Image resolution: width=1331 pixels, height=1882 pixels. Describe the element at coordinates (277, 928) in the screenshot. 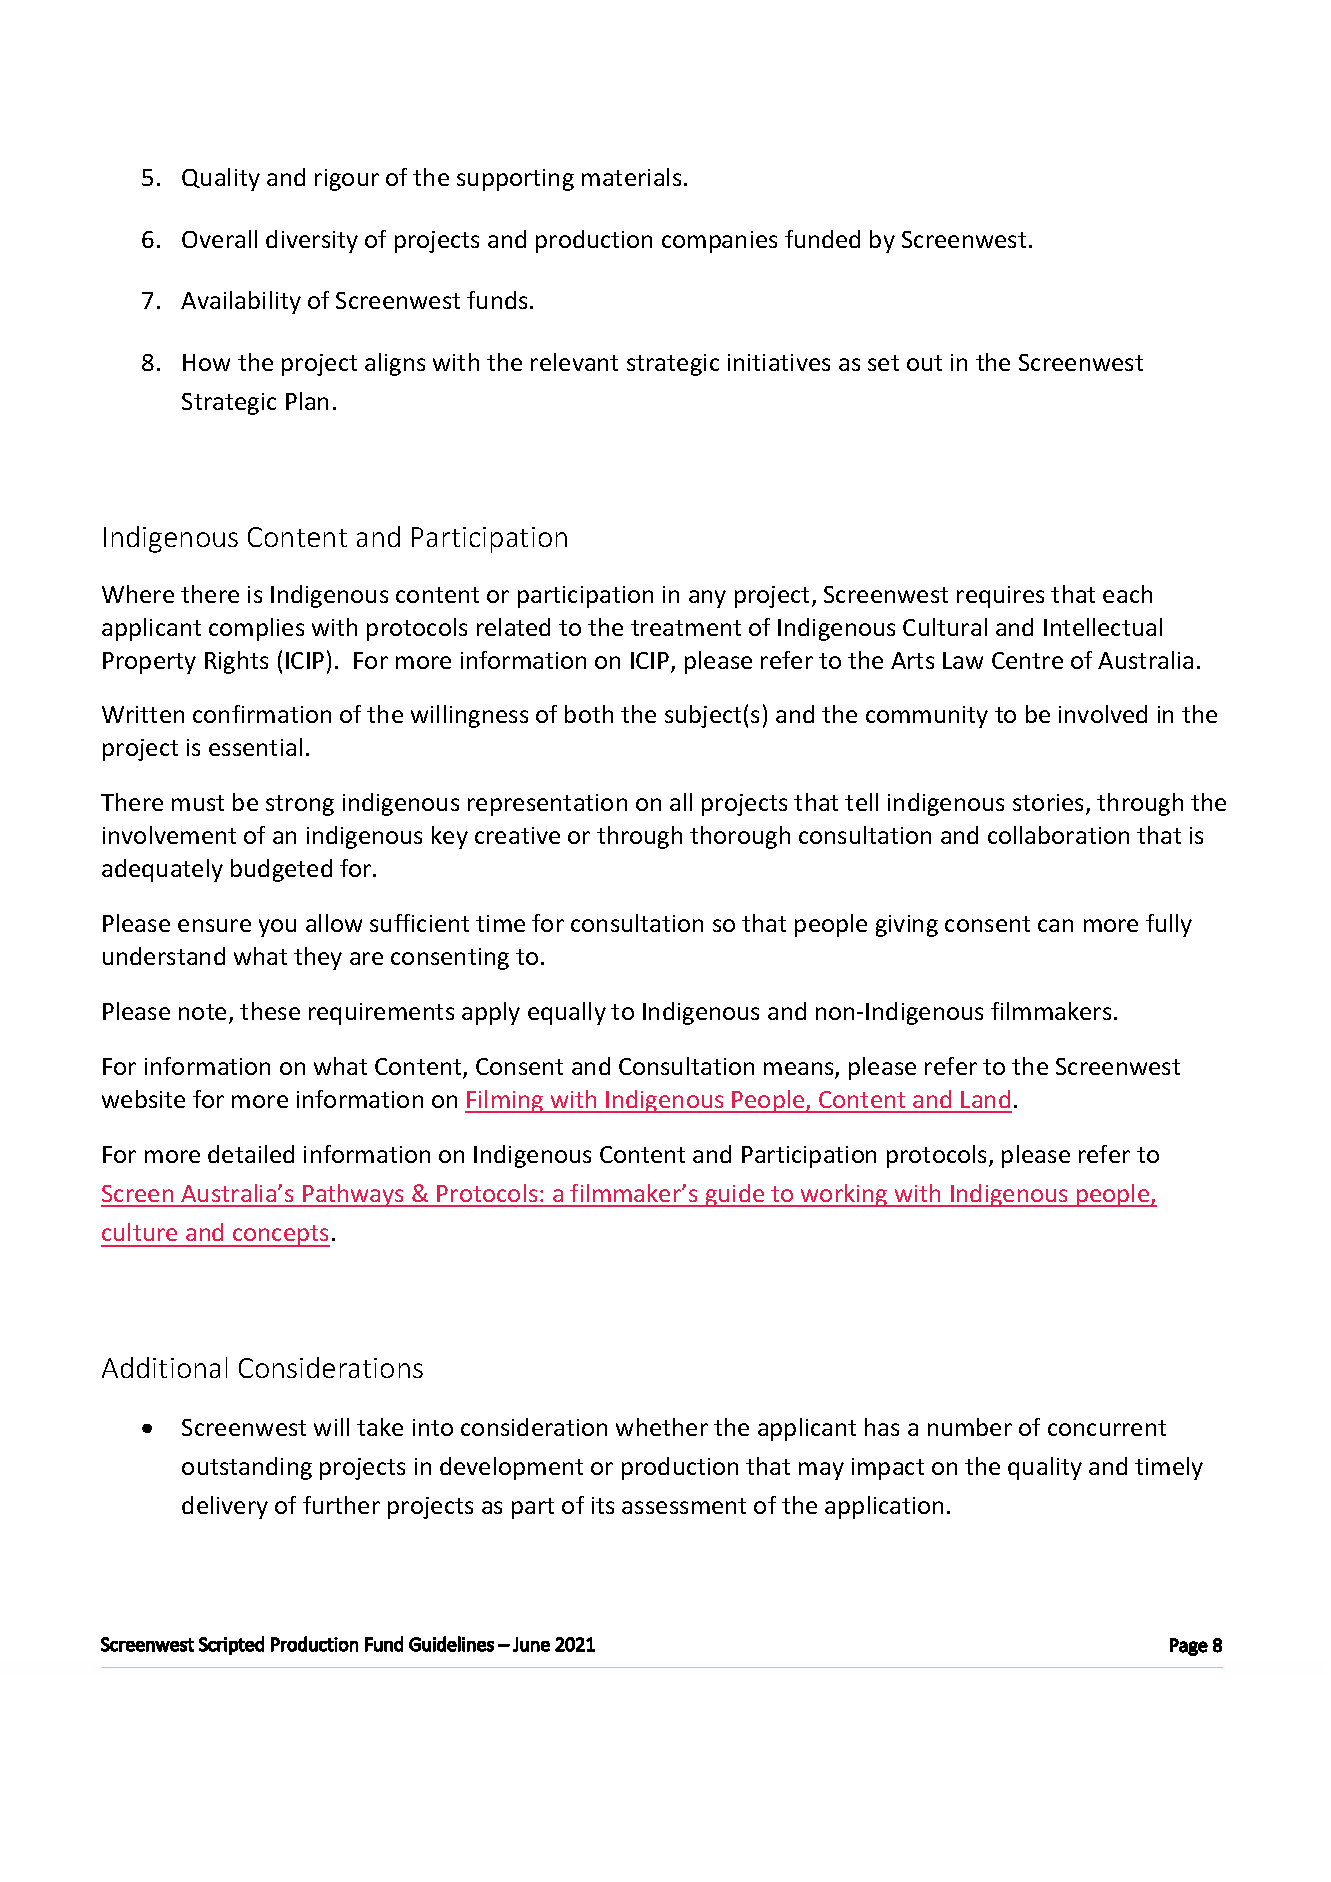

I see `you` at that location.
